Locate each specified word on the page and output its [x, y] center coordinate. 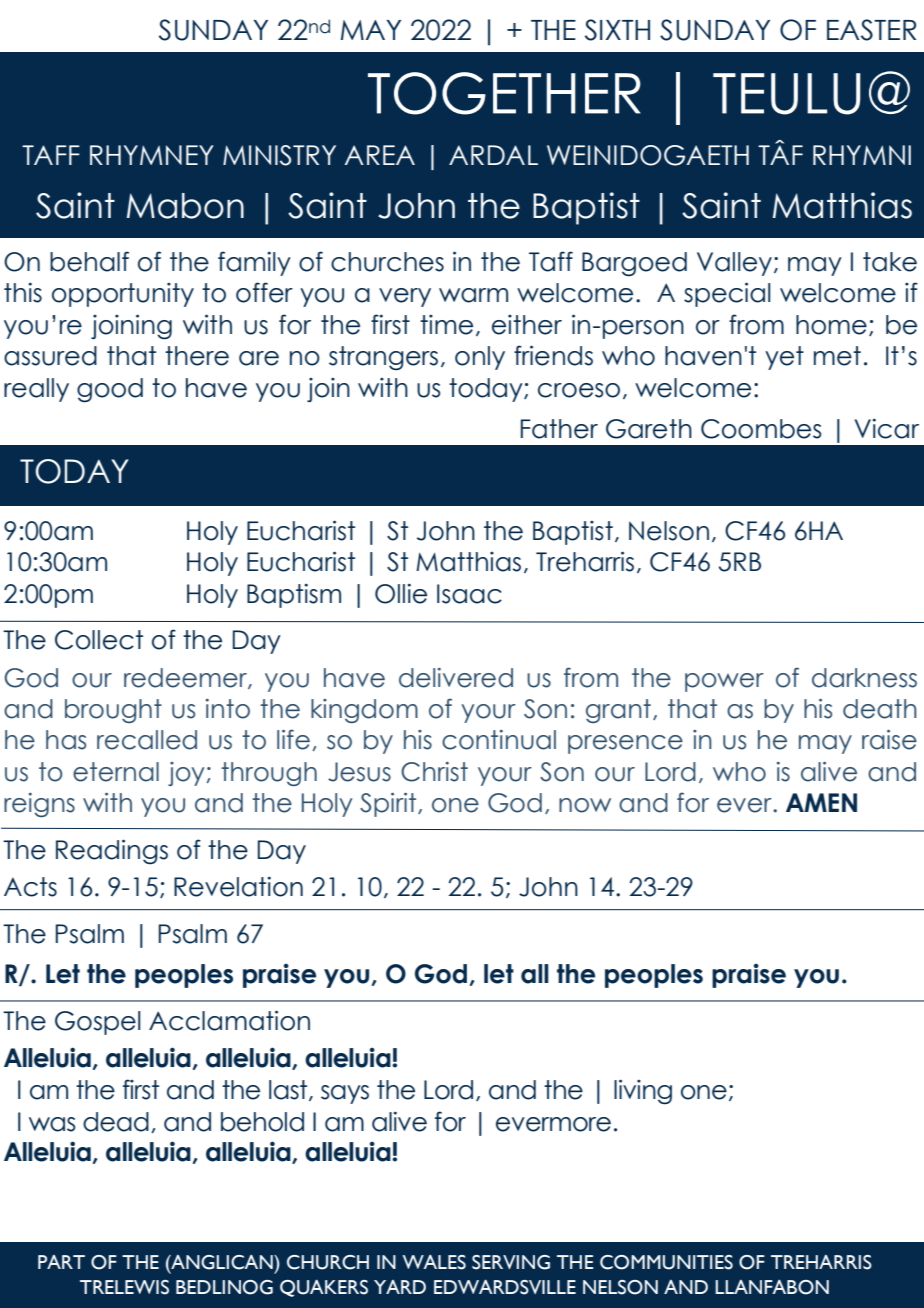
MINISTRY [279, 155]
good [110, 390]
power [724, 682]
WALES [434, 1262]
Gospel [98, 1023]
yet [784, 358]
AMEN [821, 802]
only [480, 358]
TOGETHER [504, 93]
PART [61, 1262]
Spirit [389, 804]
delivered [456, 678]
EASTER [871, 30]
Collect [99, 640]
